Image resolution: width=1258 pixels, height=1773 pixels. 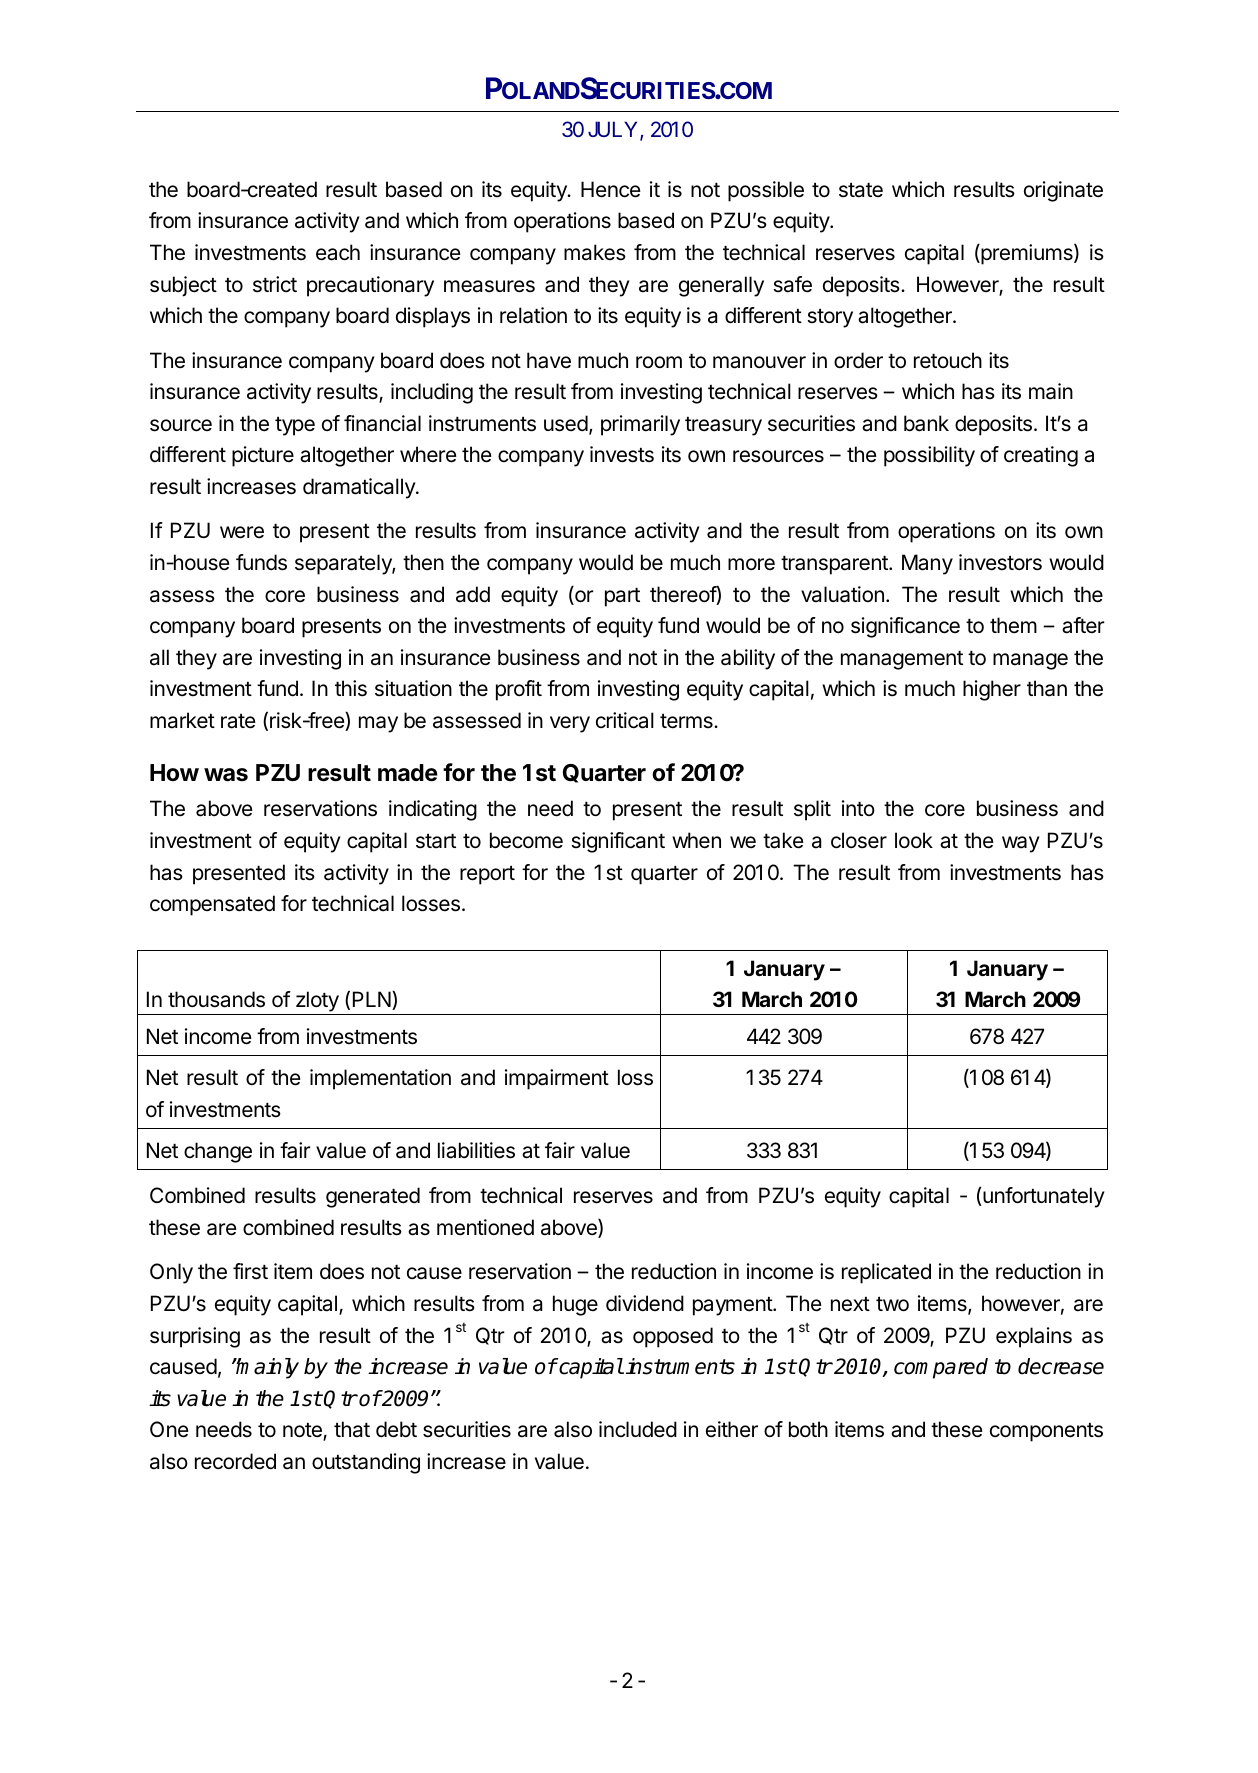 I want to click on significant, so click(x=618, y=842).
